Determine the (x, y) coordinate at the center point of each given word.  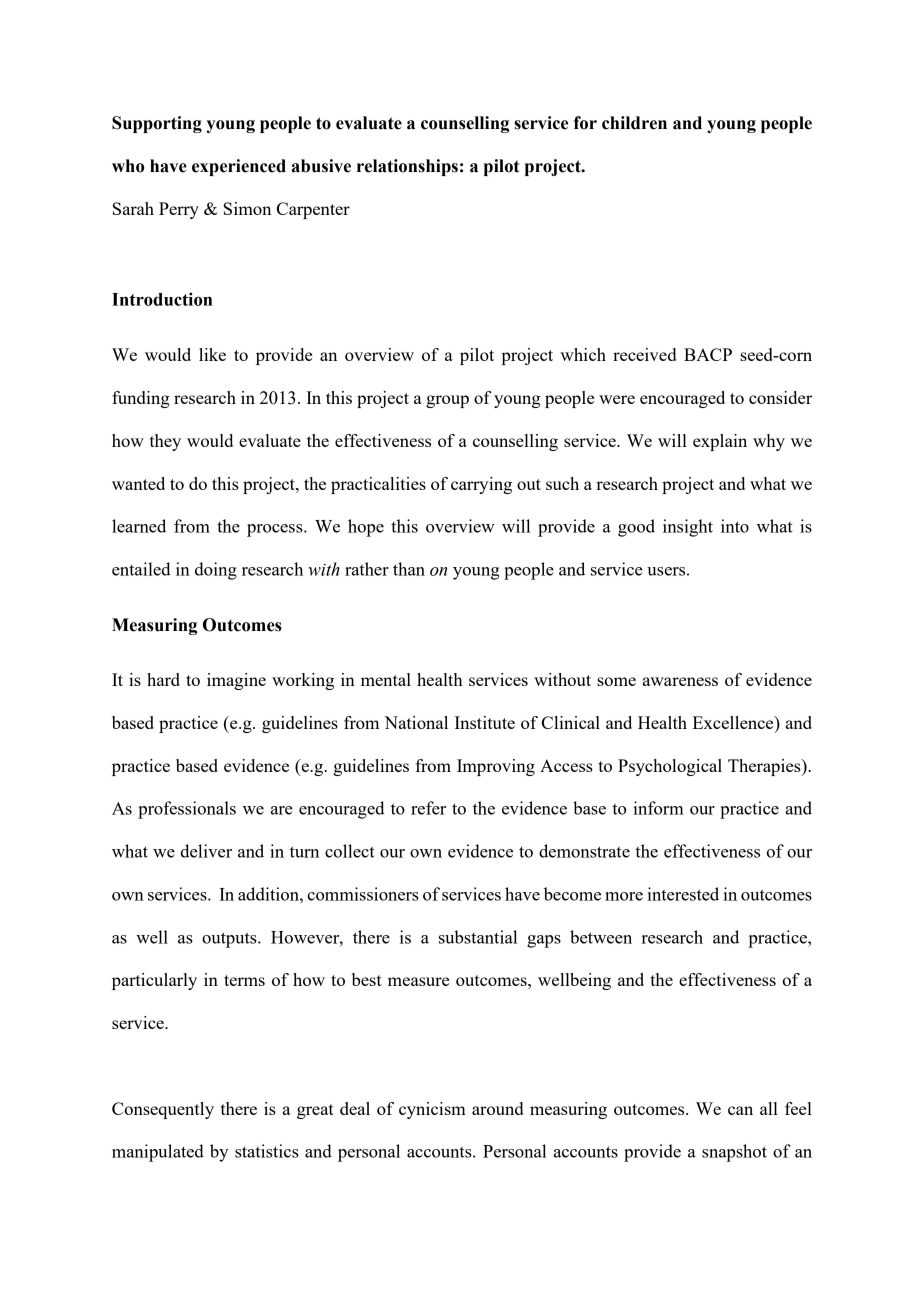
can (740, 1110)
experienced (239, 167)
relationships (407, 167)
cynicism (432, 1110)
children (634, 123)
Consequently (163, 1110)
